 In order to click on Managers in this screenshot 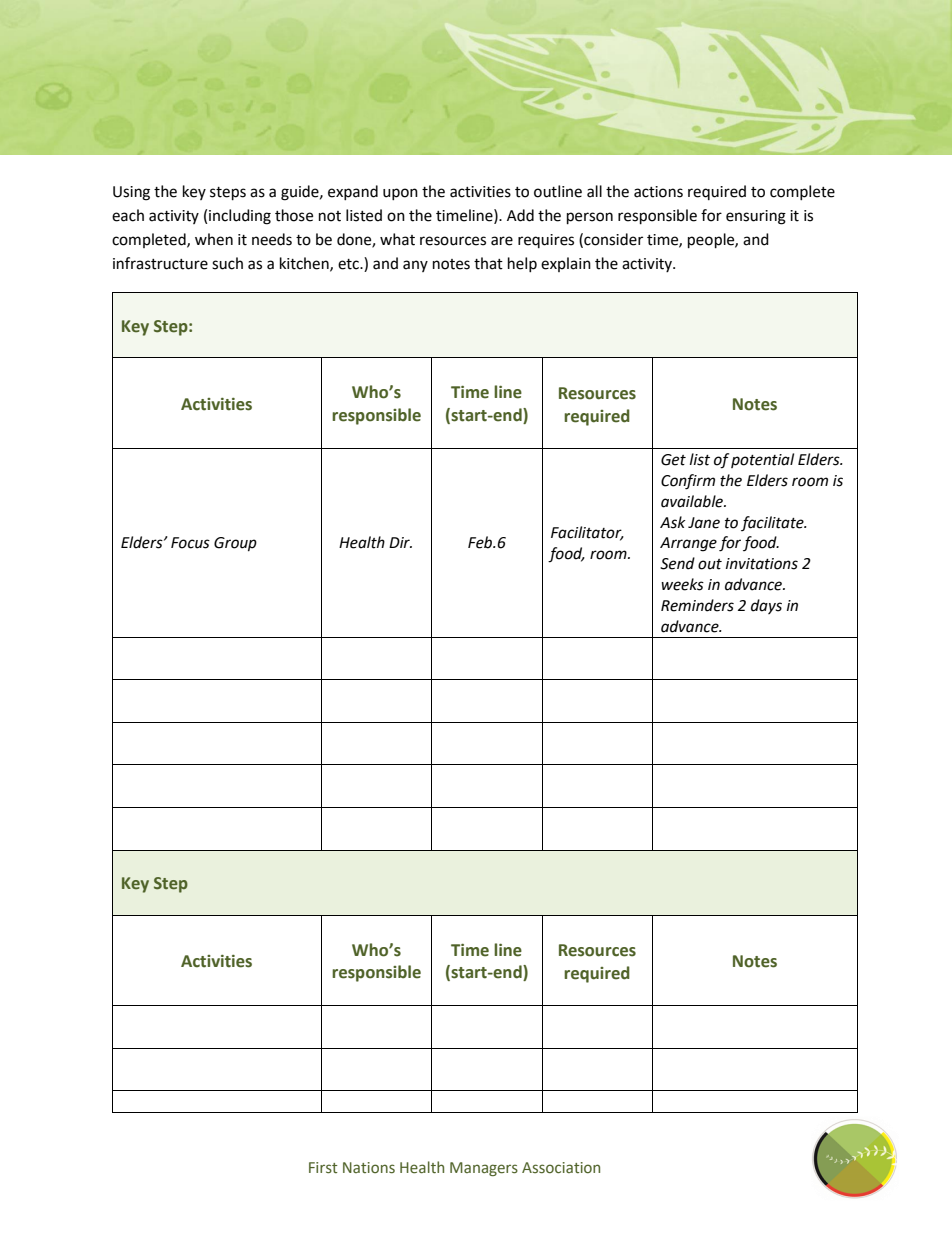, I will do `click(484, 1169)`.
